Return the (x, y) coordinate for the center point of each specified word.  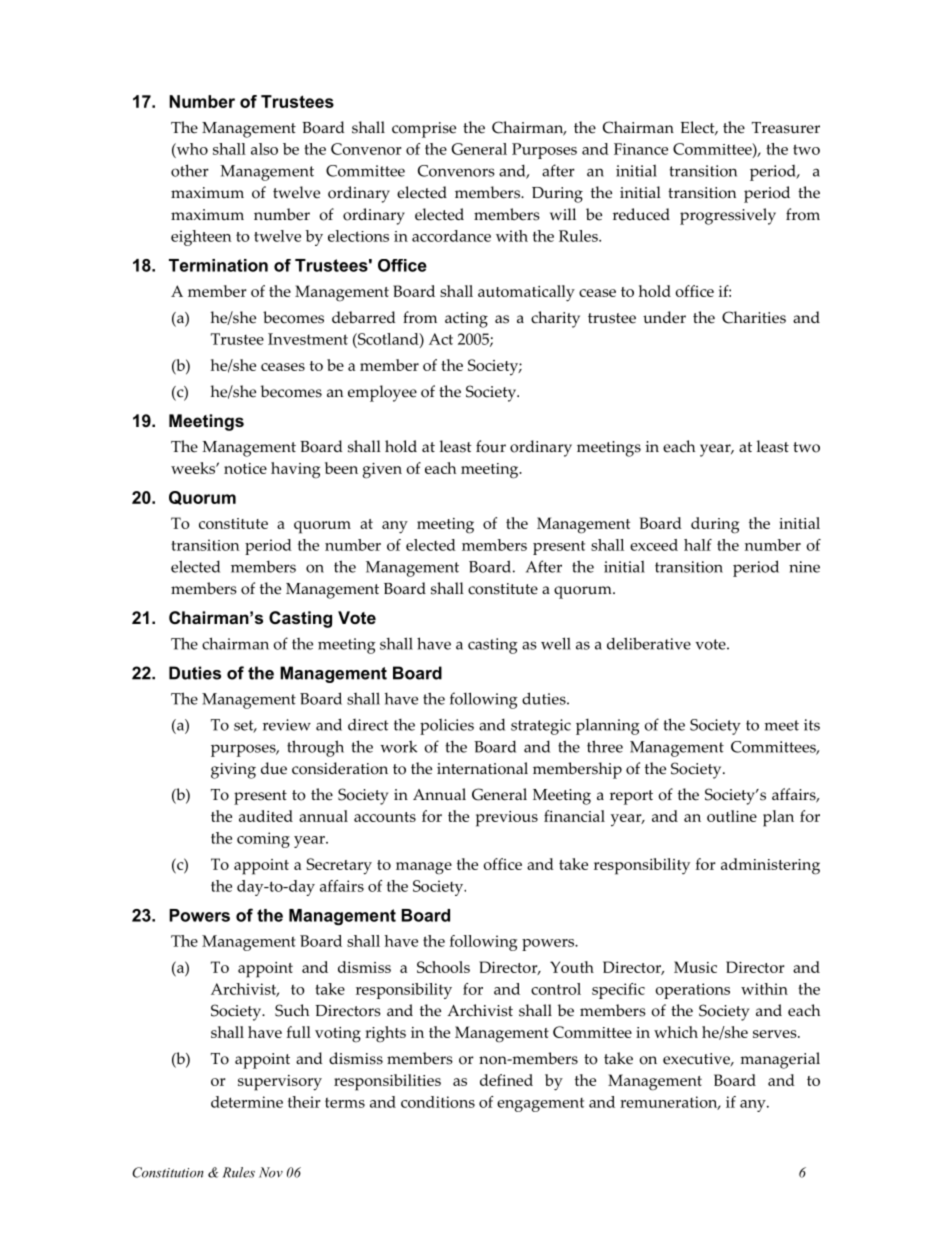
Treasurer (786, 128)
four (491, 446)
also (264, 149)
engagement (540, 1105)
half (698, 545)
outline (732, 816)
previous (507, 819)
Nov (271, 1172)
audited (266, 816)
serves (776, 1034)
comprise (424, 130)
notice (245, 468)
